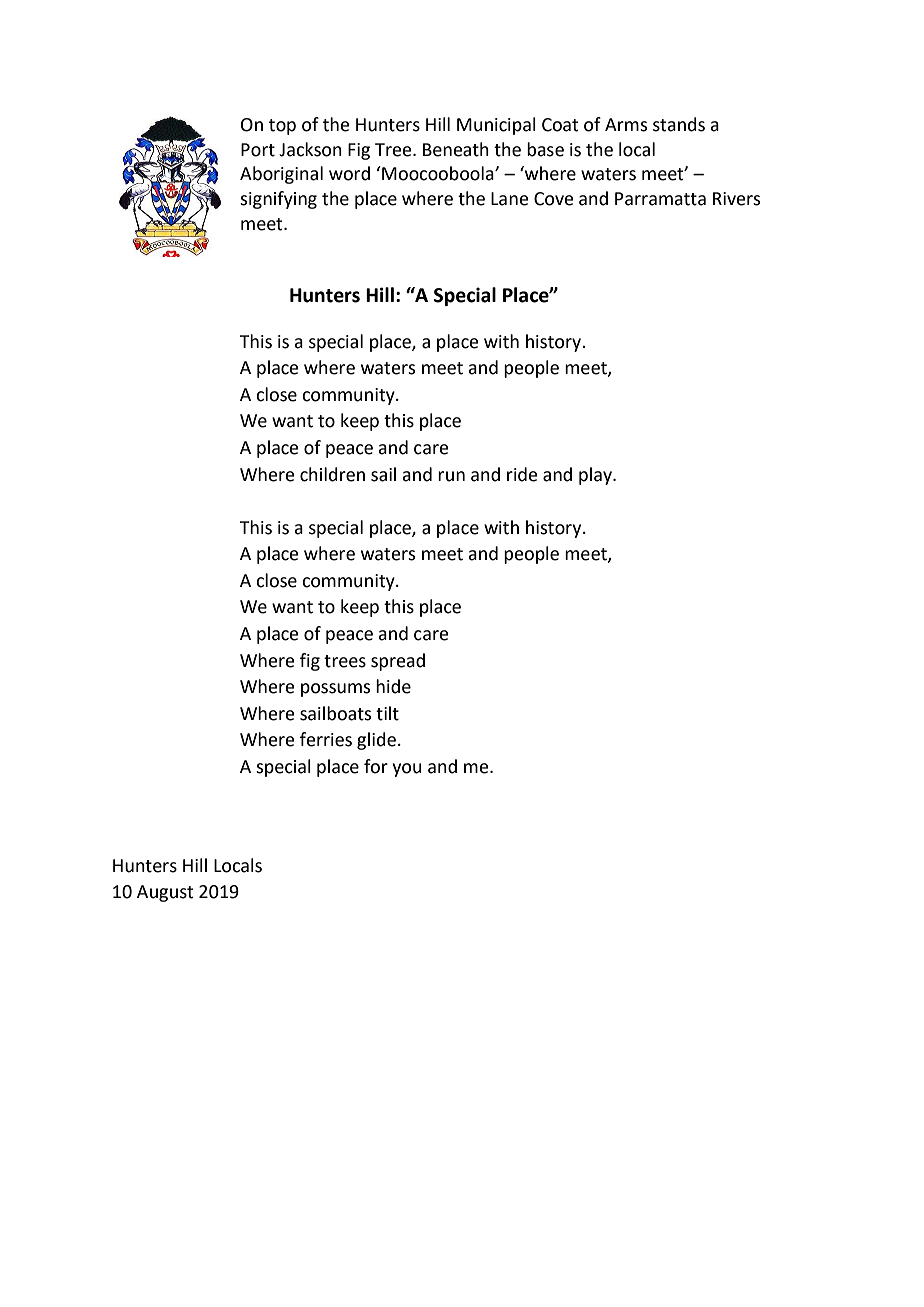 The width and height of the screenshot is (924, 1307). Describe the element at coordinates (509, 199) in the screenshot. I see `Lane` at that location.
